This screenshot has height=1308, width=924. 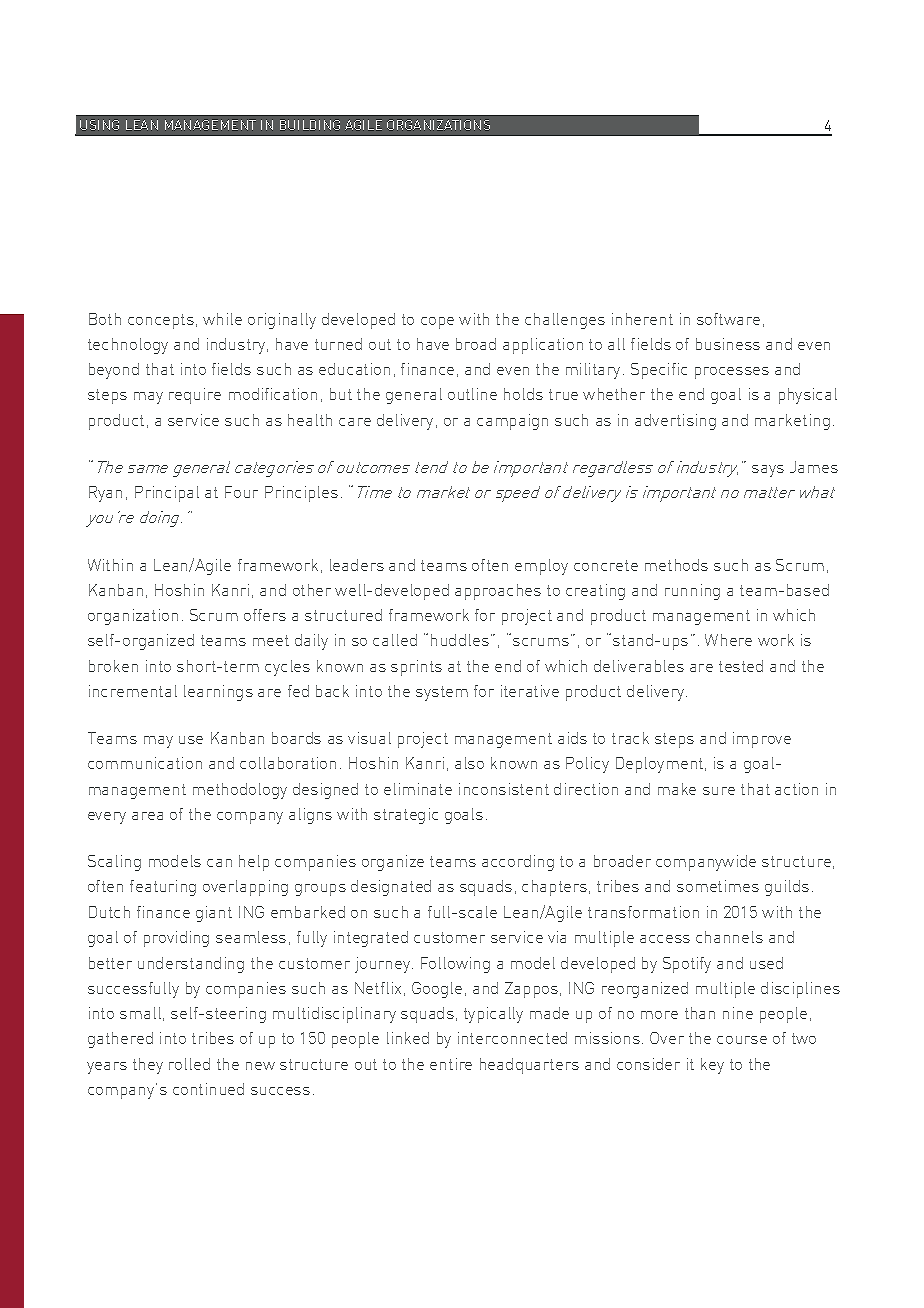 I want to click on USING, so click(x=99, y=125).
